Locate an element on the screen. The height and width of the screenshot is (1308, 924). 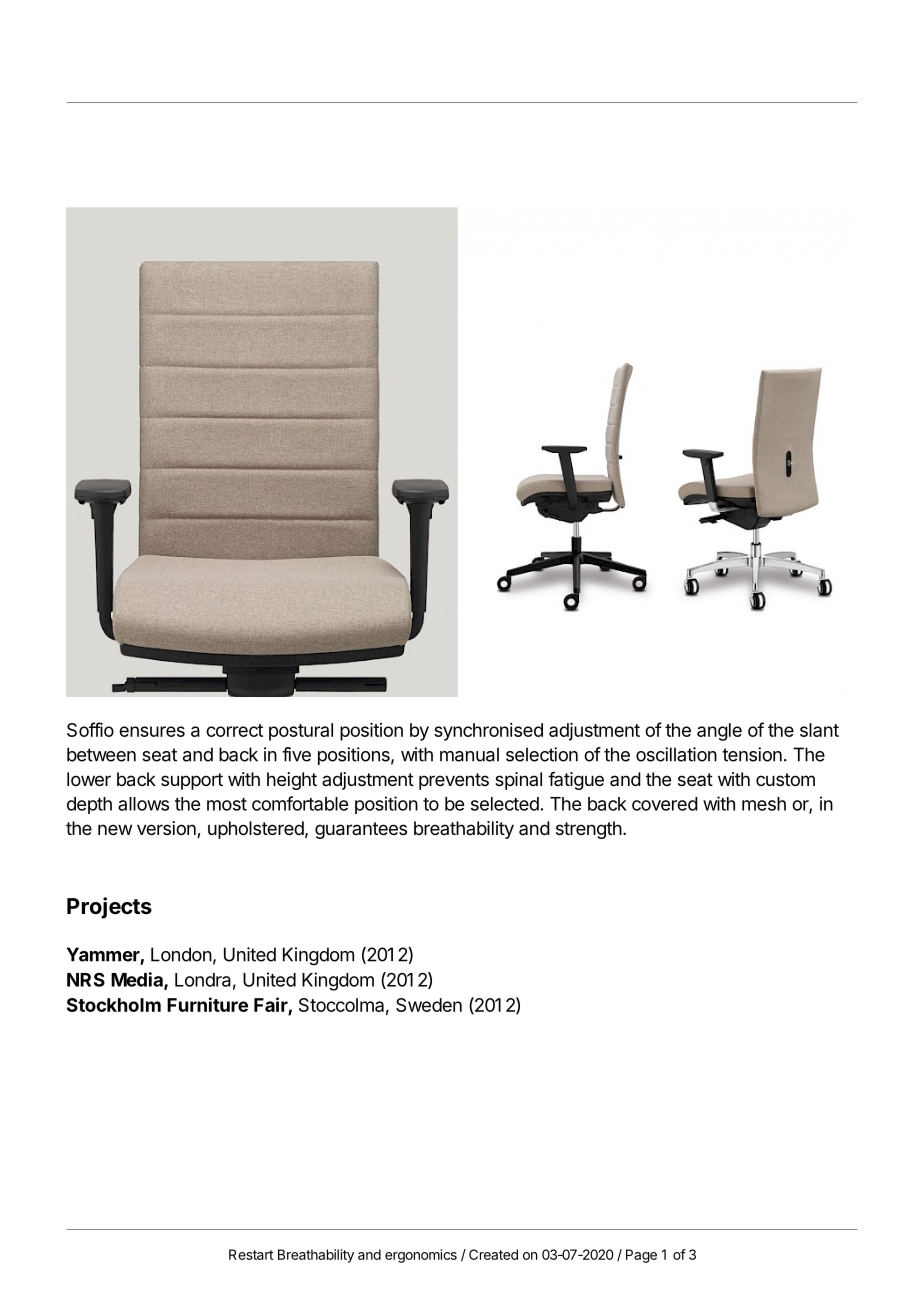
Restart is located at coordinates (251, 1254).
